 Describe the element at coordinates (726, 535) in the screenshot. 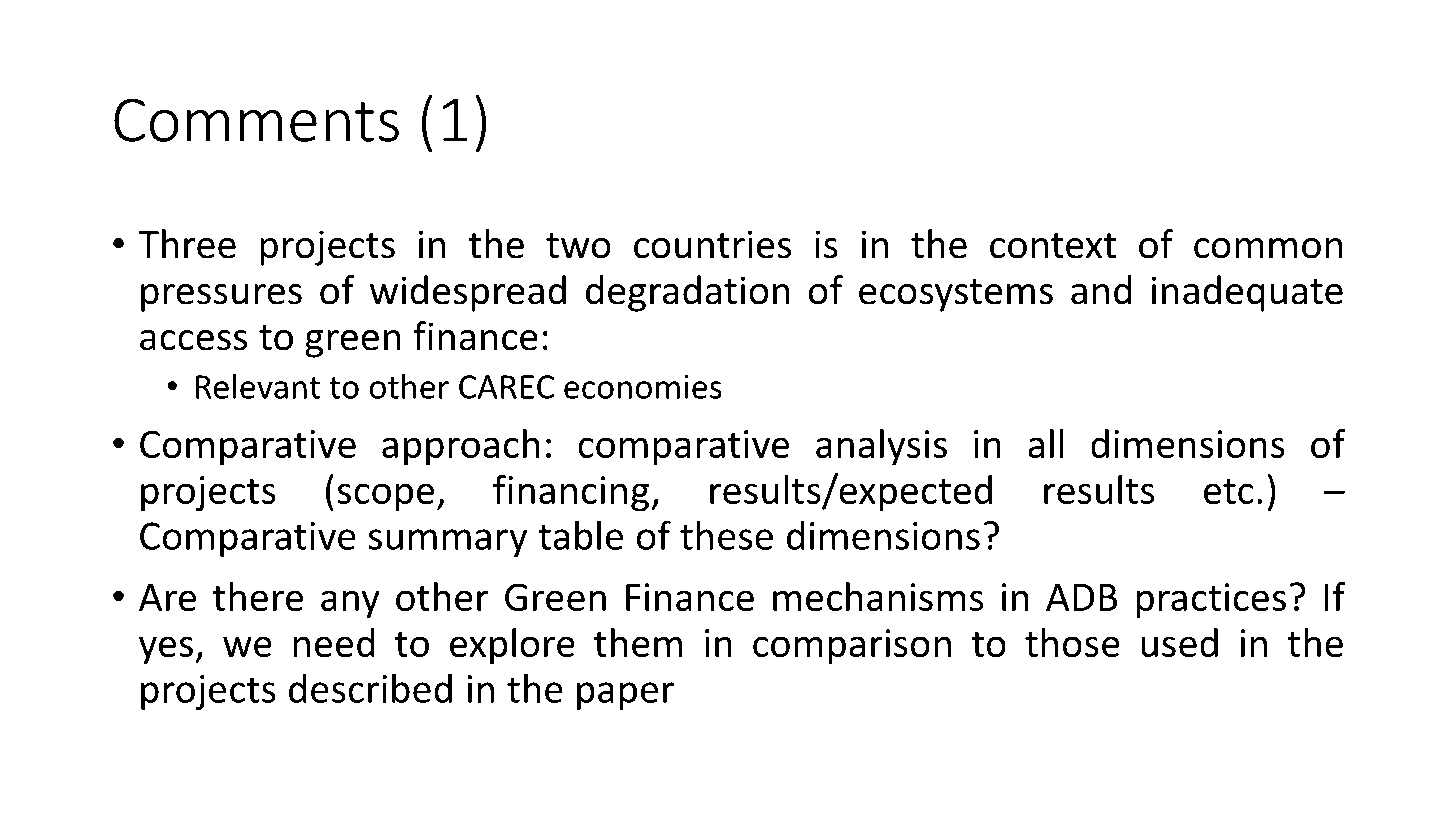

I see `these` at that location.
